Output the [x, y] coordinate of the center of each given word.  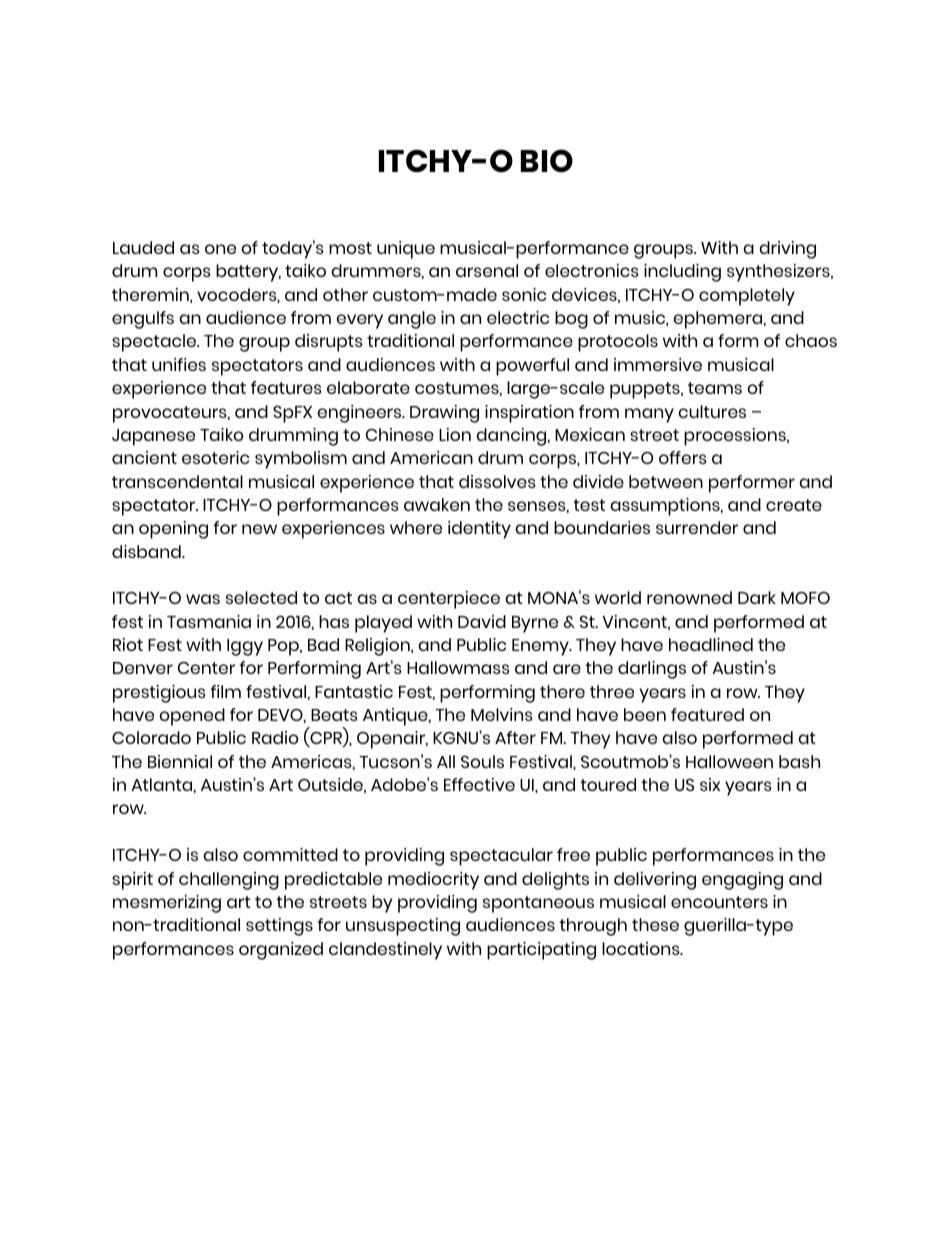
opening [173, 530]
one [220, 249]
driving [788, 250]
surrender [697, 527]
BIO [547, 161]
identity [479, 530]
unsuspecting [403, 927]
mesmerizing [167, 904]
